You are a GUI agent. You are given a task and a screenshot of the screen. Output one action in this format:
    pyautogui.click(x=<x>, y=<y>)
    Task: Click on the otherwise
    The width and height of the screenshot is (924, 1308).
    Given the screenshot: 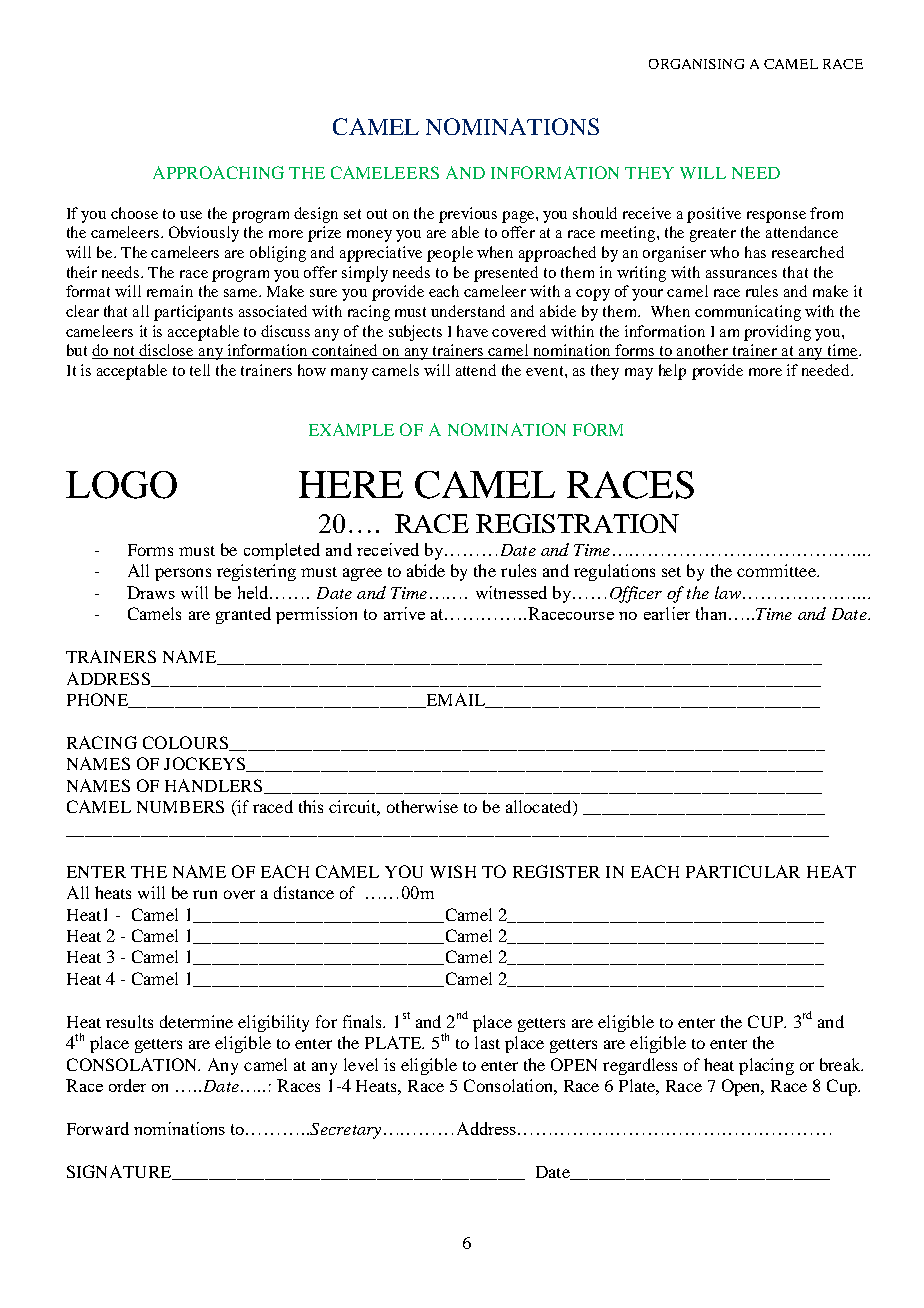 What is the action you would take?
    pyautogui.click(x=422, y=806)
